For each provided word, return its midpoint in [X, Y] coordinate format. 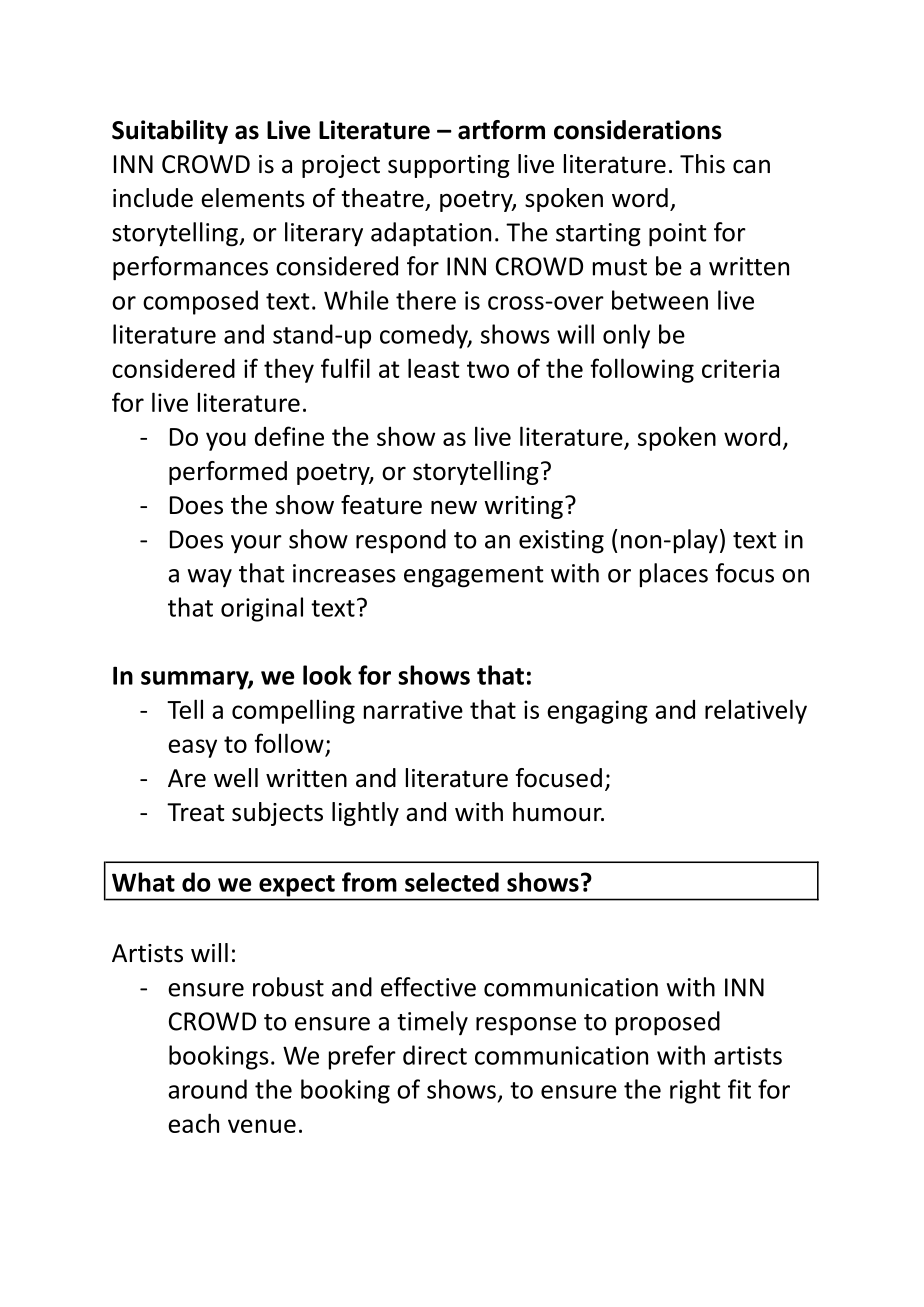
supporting [449, 166]
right [695, 1091]
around [207, 1089]
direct [435, 1055]
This [702, 164]
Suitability [170, 132]
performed [228, 473]
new [454, 507]
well [236, 778]
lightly [365, 814]
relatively [756, 711]
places [674, 575]
